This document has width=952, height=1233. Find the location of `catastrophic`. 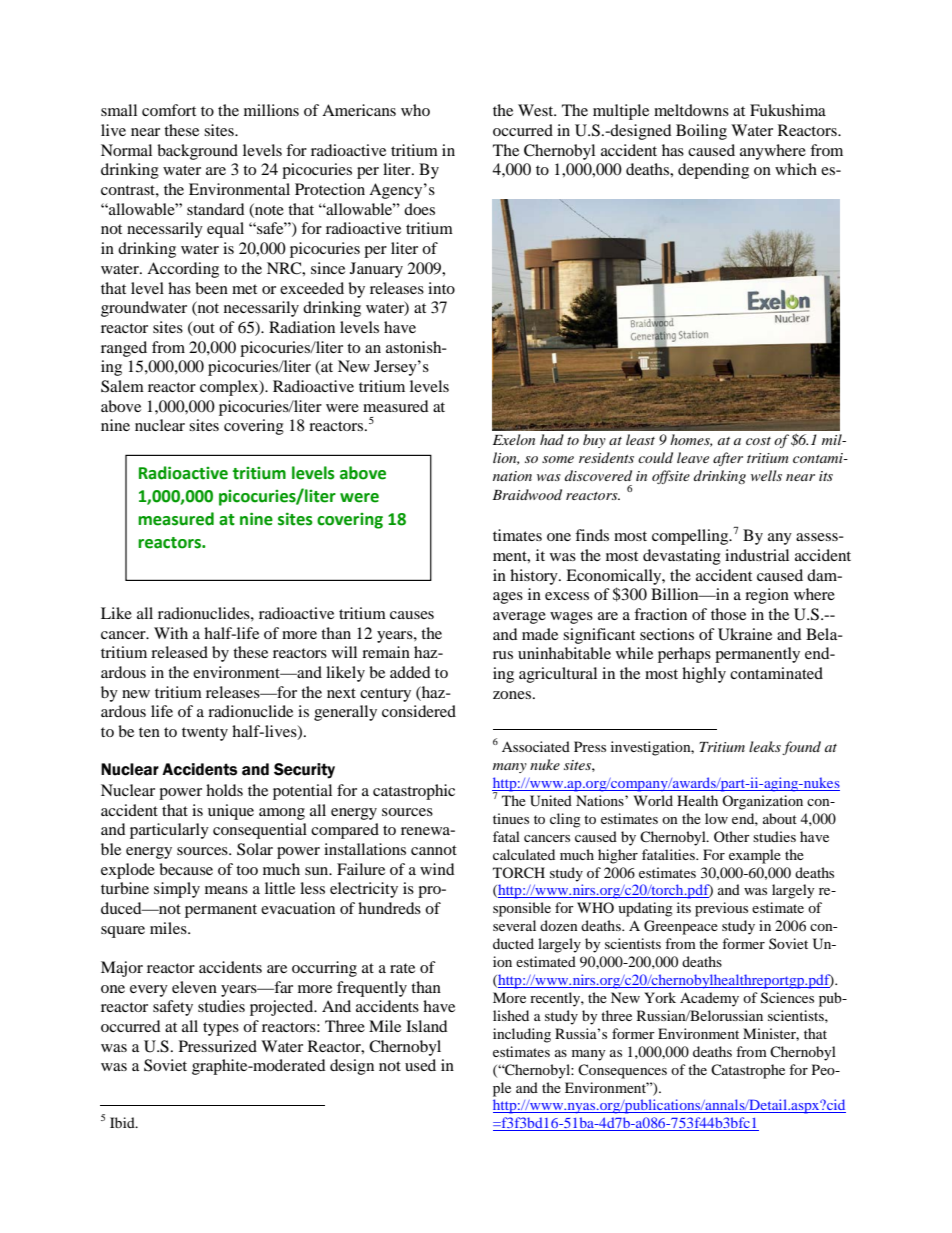

catastrophic is located at coordinates (414, 792).
